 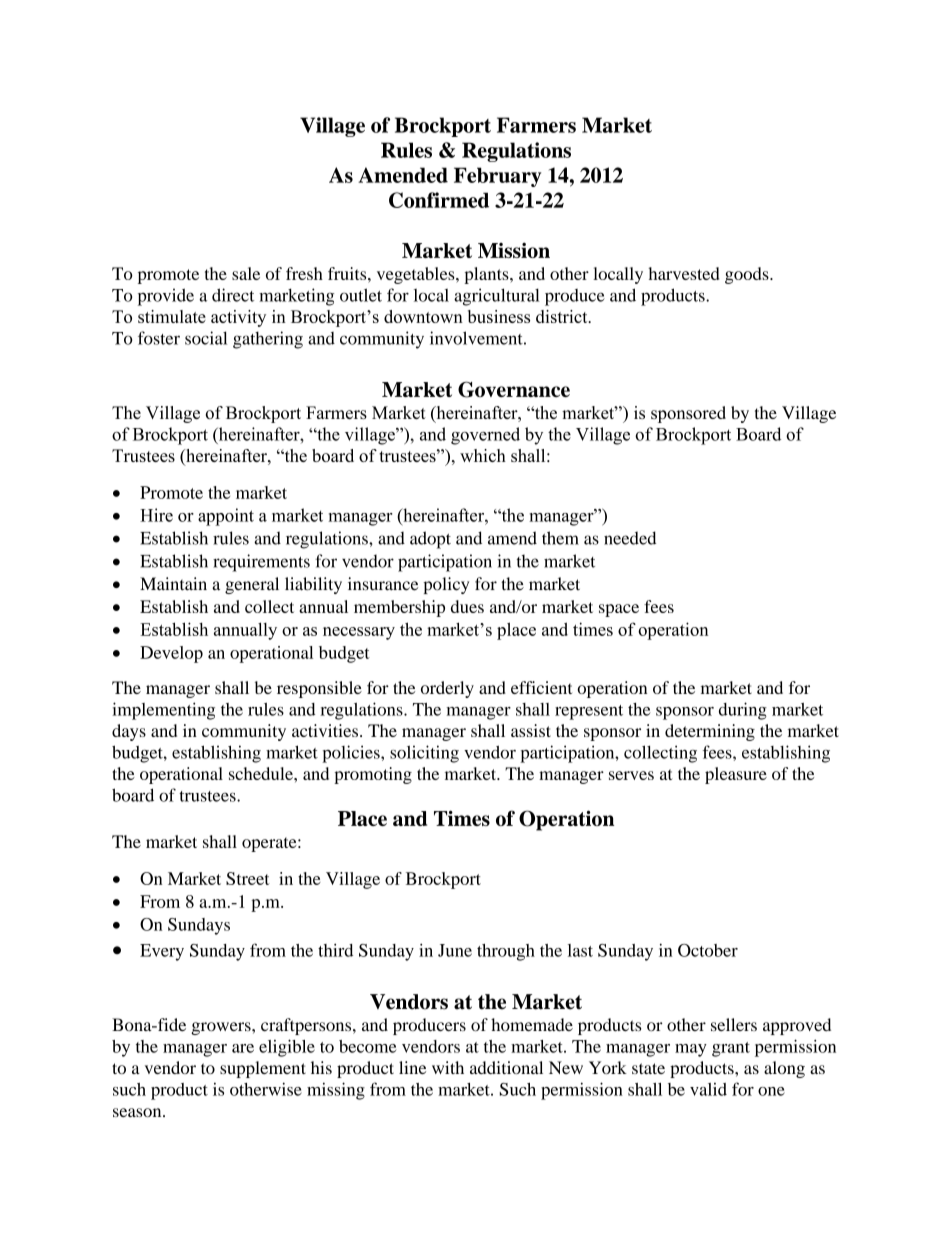 I want to click on needed, so click(x=630, y=538).
